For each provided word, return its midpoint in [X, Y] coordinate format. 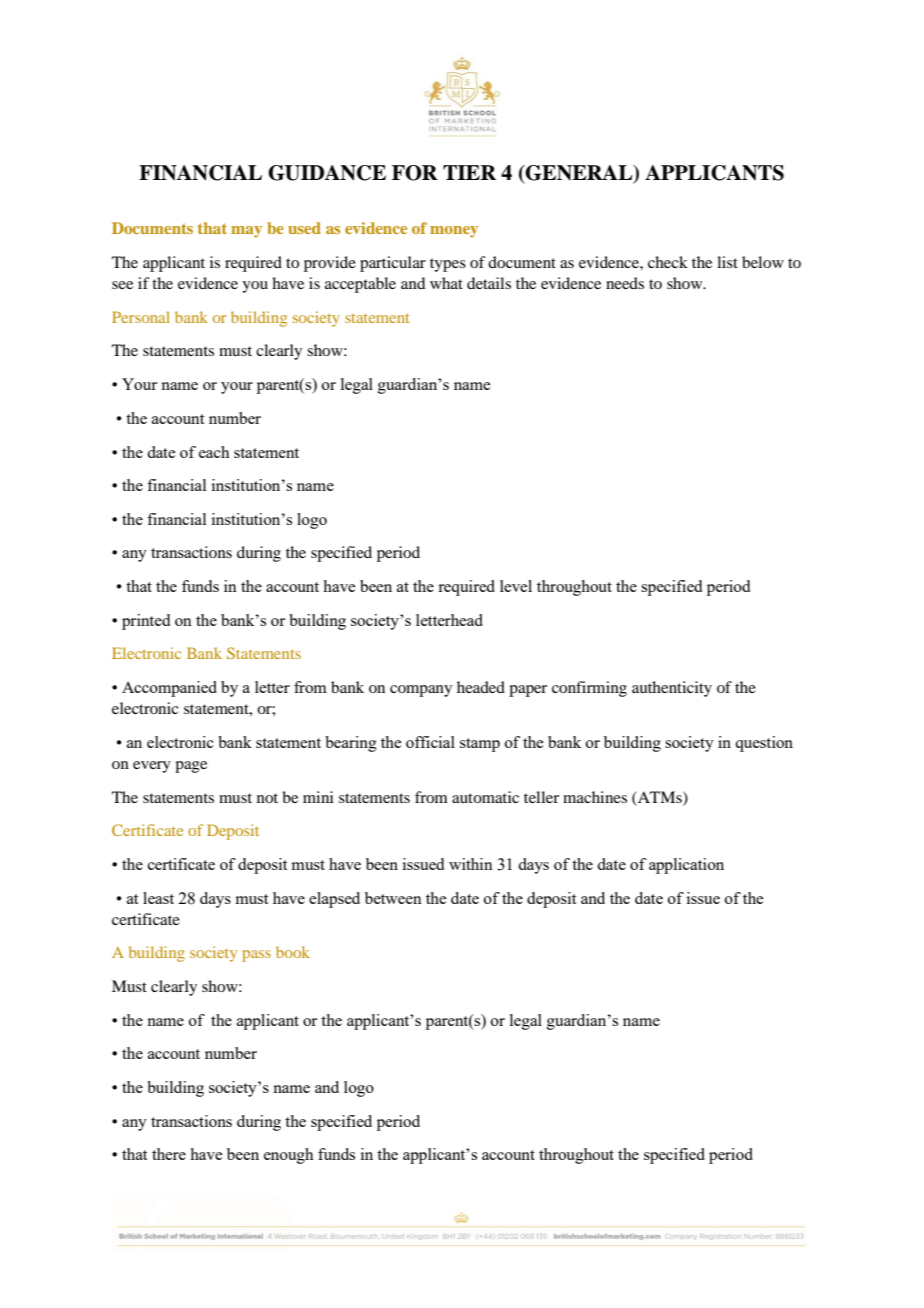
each [214, 452]
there [169, 1154]
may [246, 232]
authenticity [672, 689]
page [191, 767]
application [686, 866]
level [516, 586]
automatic [485, 797]
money [454, 232]
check [668, 262]
